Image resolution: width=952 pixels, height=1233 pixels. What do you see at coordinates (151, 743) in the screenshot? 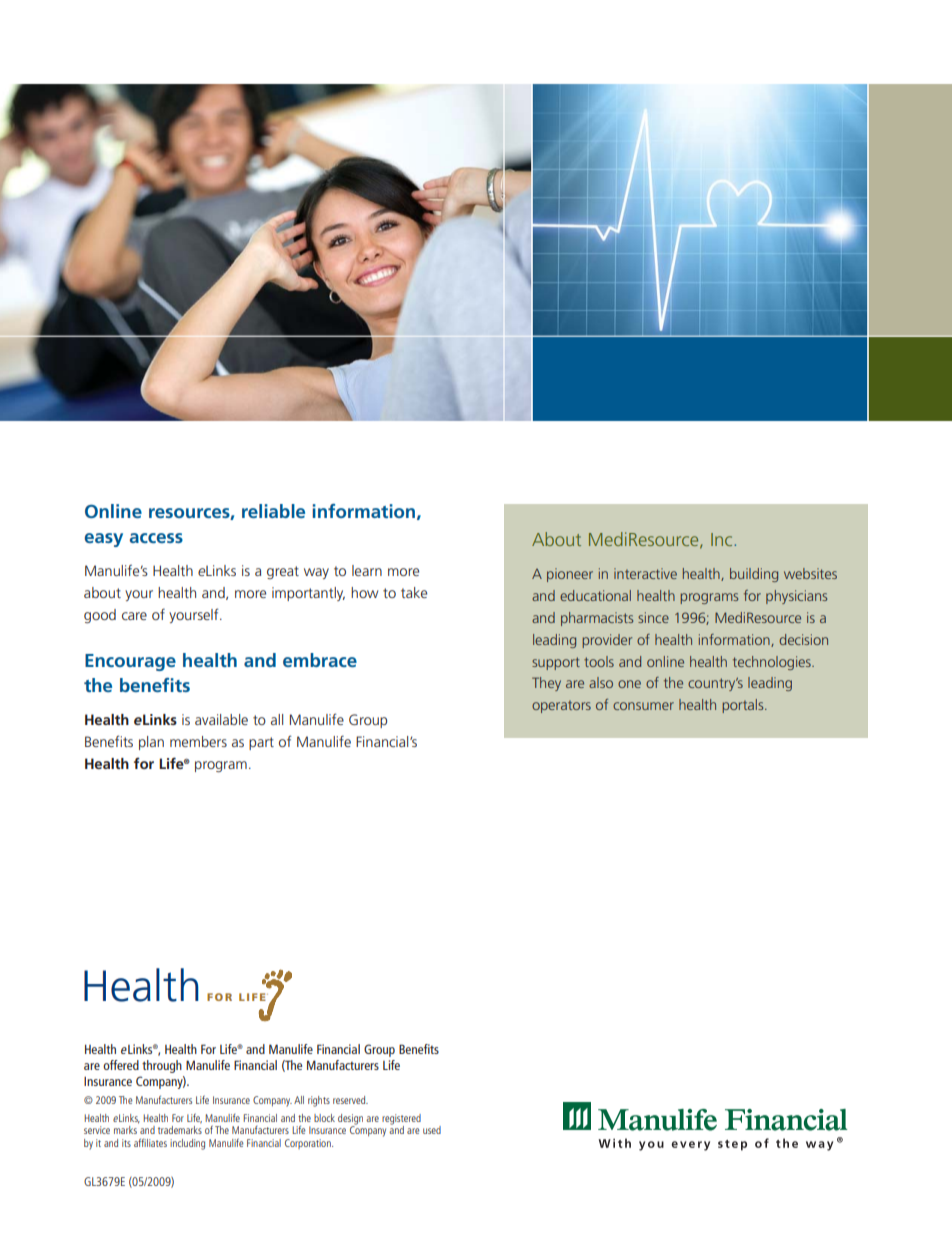
I see `plan` at bounding box center [151, 743].
